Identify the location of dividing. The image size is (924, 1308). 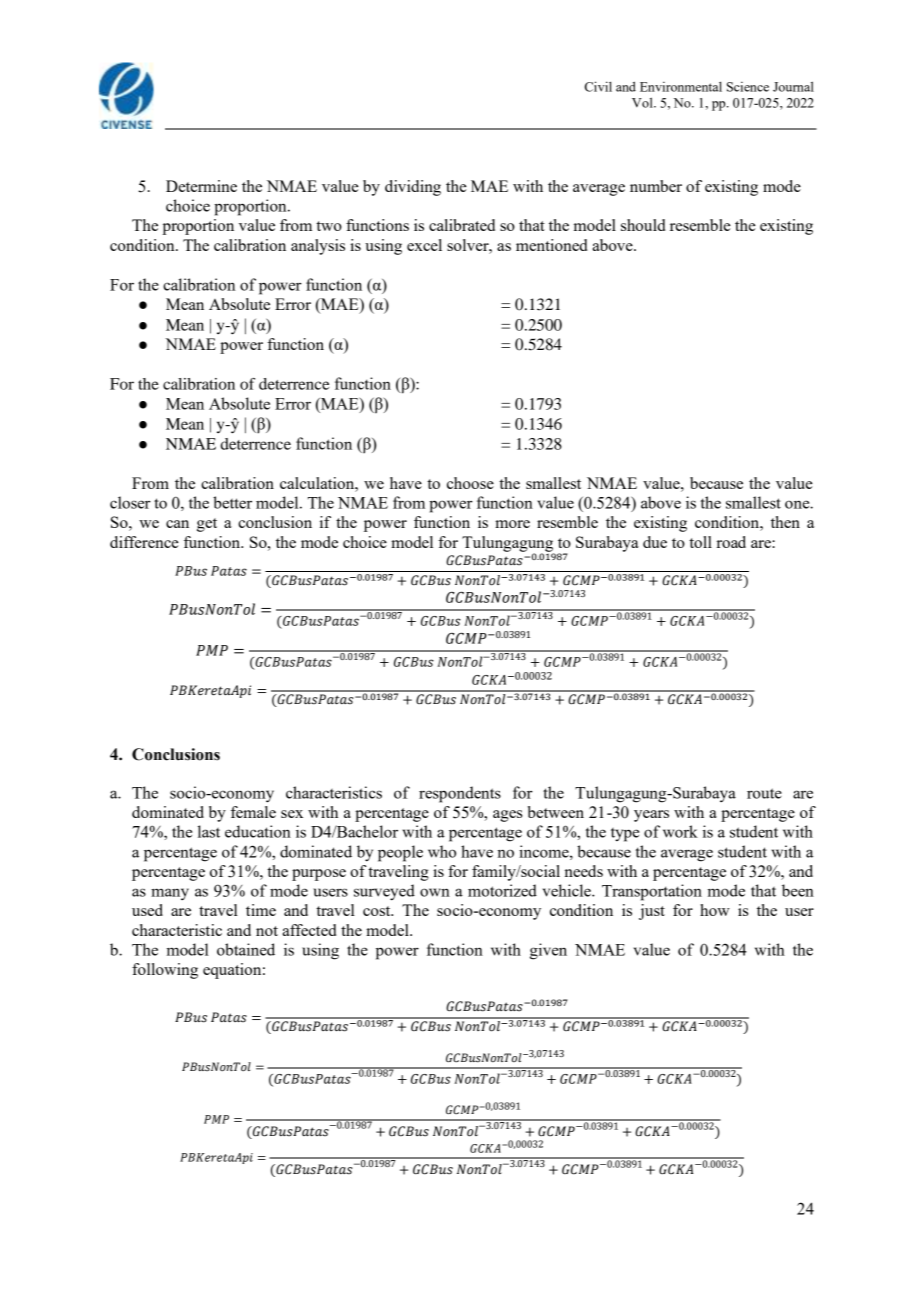
(413, 188).
